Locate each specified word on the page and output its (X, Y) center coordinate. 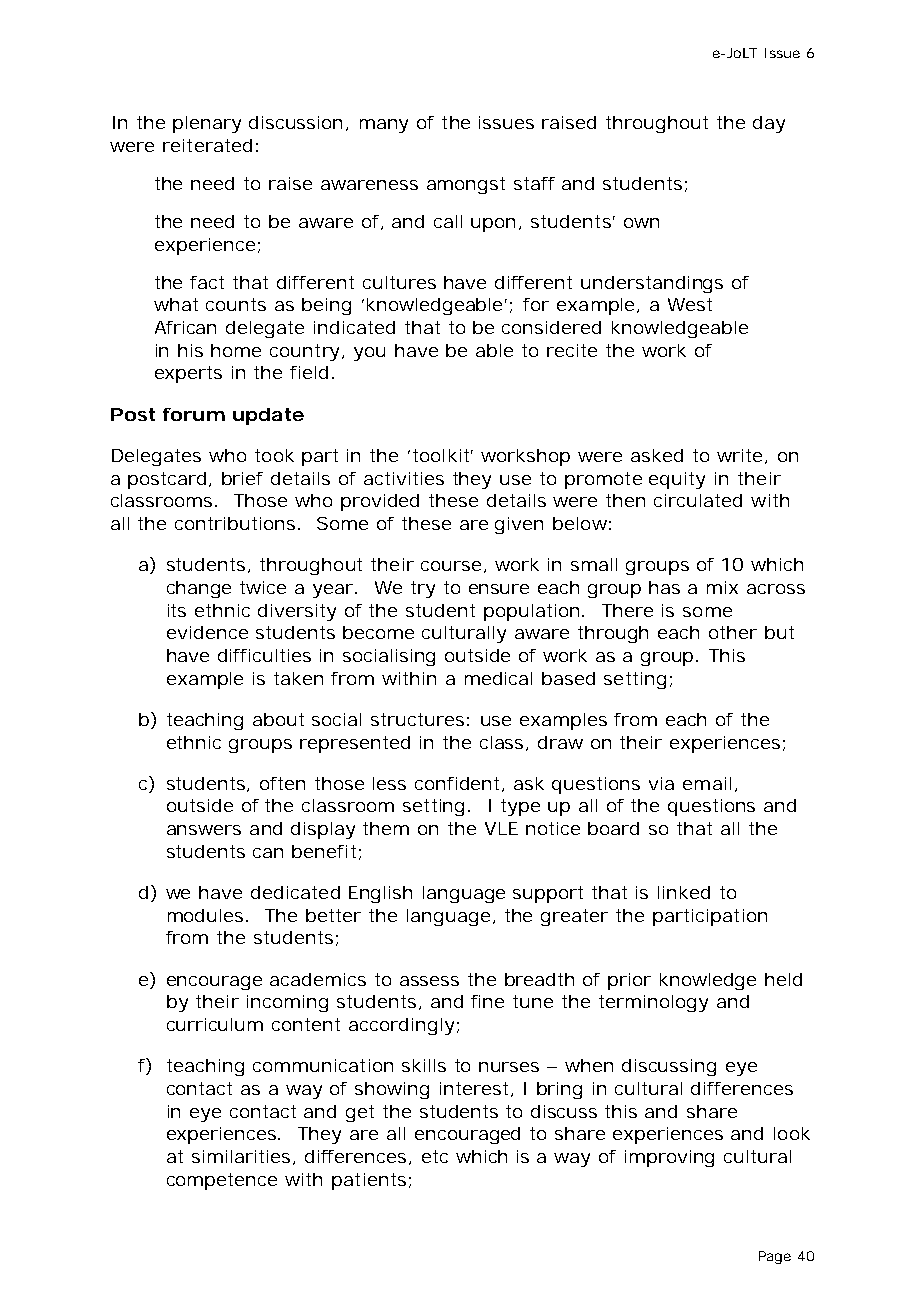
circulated (698, 500)
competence (222, 1181)
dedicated (295, 892)
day (769, 124)
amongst (466, 185)
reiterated (207, 145)
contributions (235, 523)
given (519, 525)
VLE (501, 828)
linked (684, 892)
